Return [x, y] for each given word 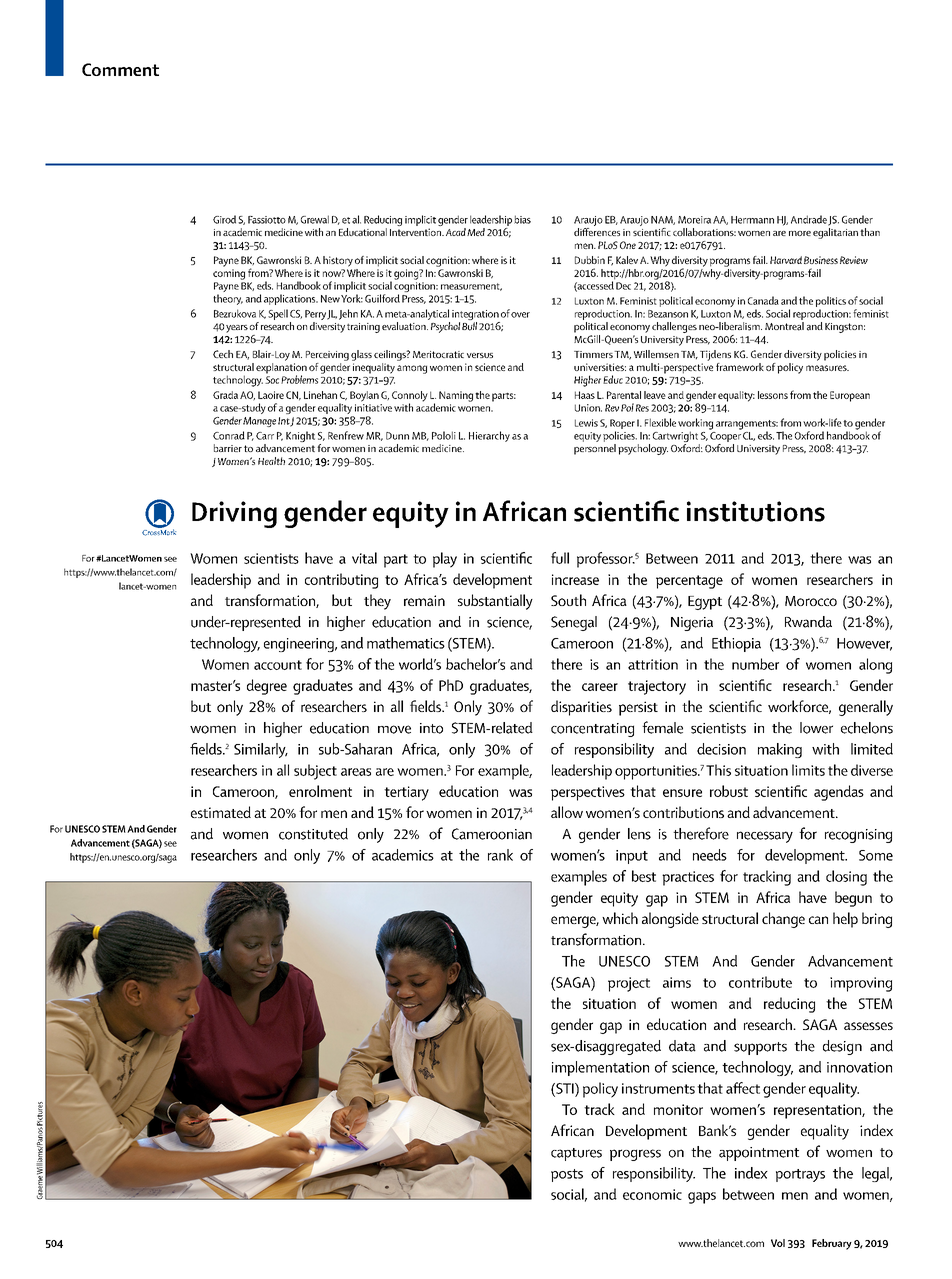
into [431, 728]
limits [808, 770]
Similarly [261, 750]
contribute [760, 982]
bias [522, 219]
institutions [756, 511]
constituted [313, 834]
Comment [120, 69]
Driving [234, 514]
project [629, 984]
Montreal [784, 326]
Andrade [809, 219]
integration [476, 316]
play [445, 560]
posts [567, 1175]
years [237, 329]
